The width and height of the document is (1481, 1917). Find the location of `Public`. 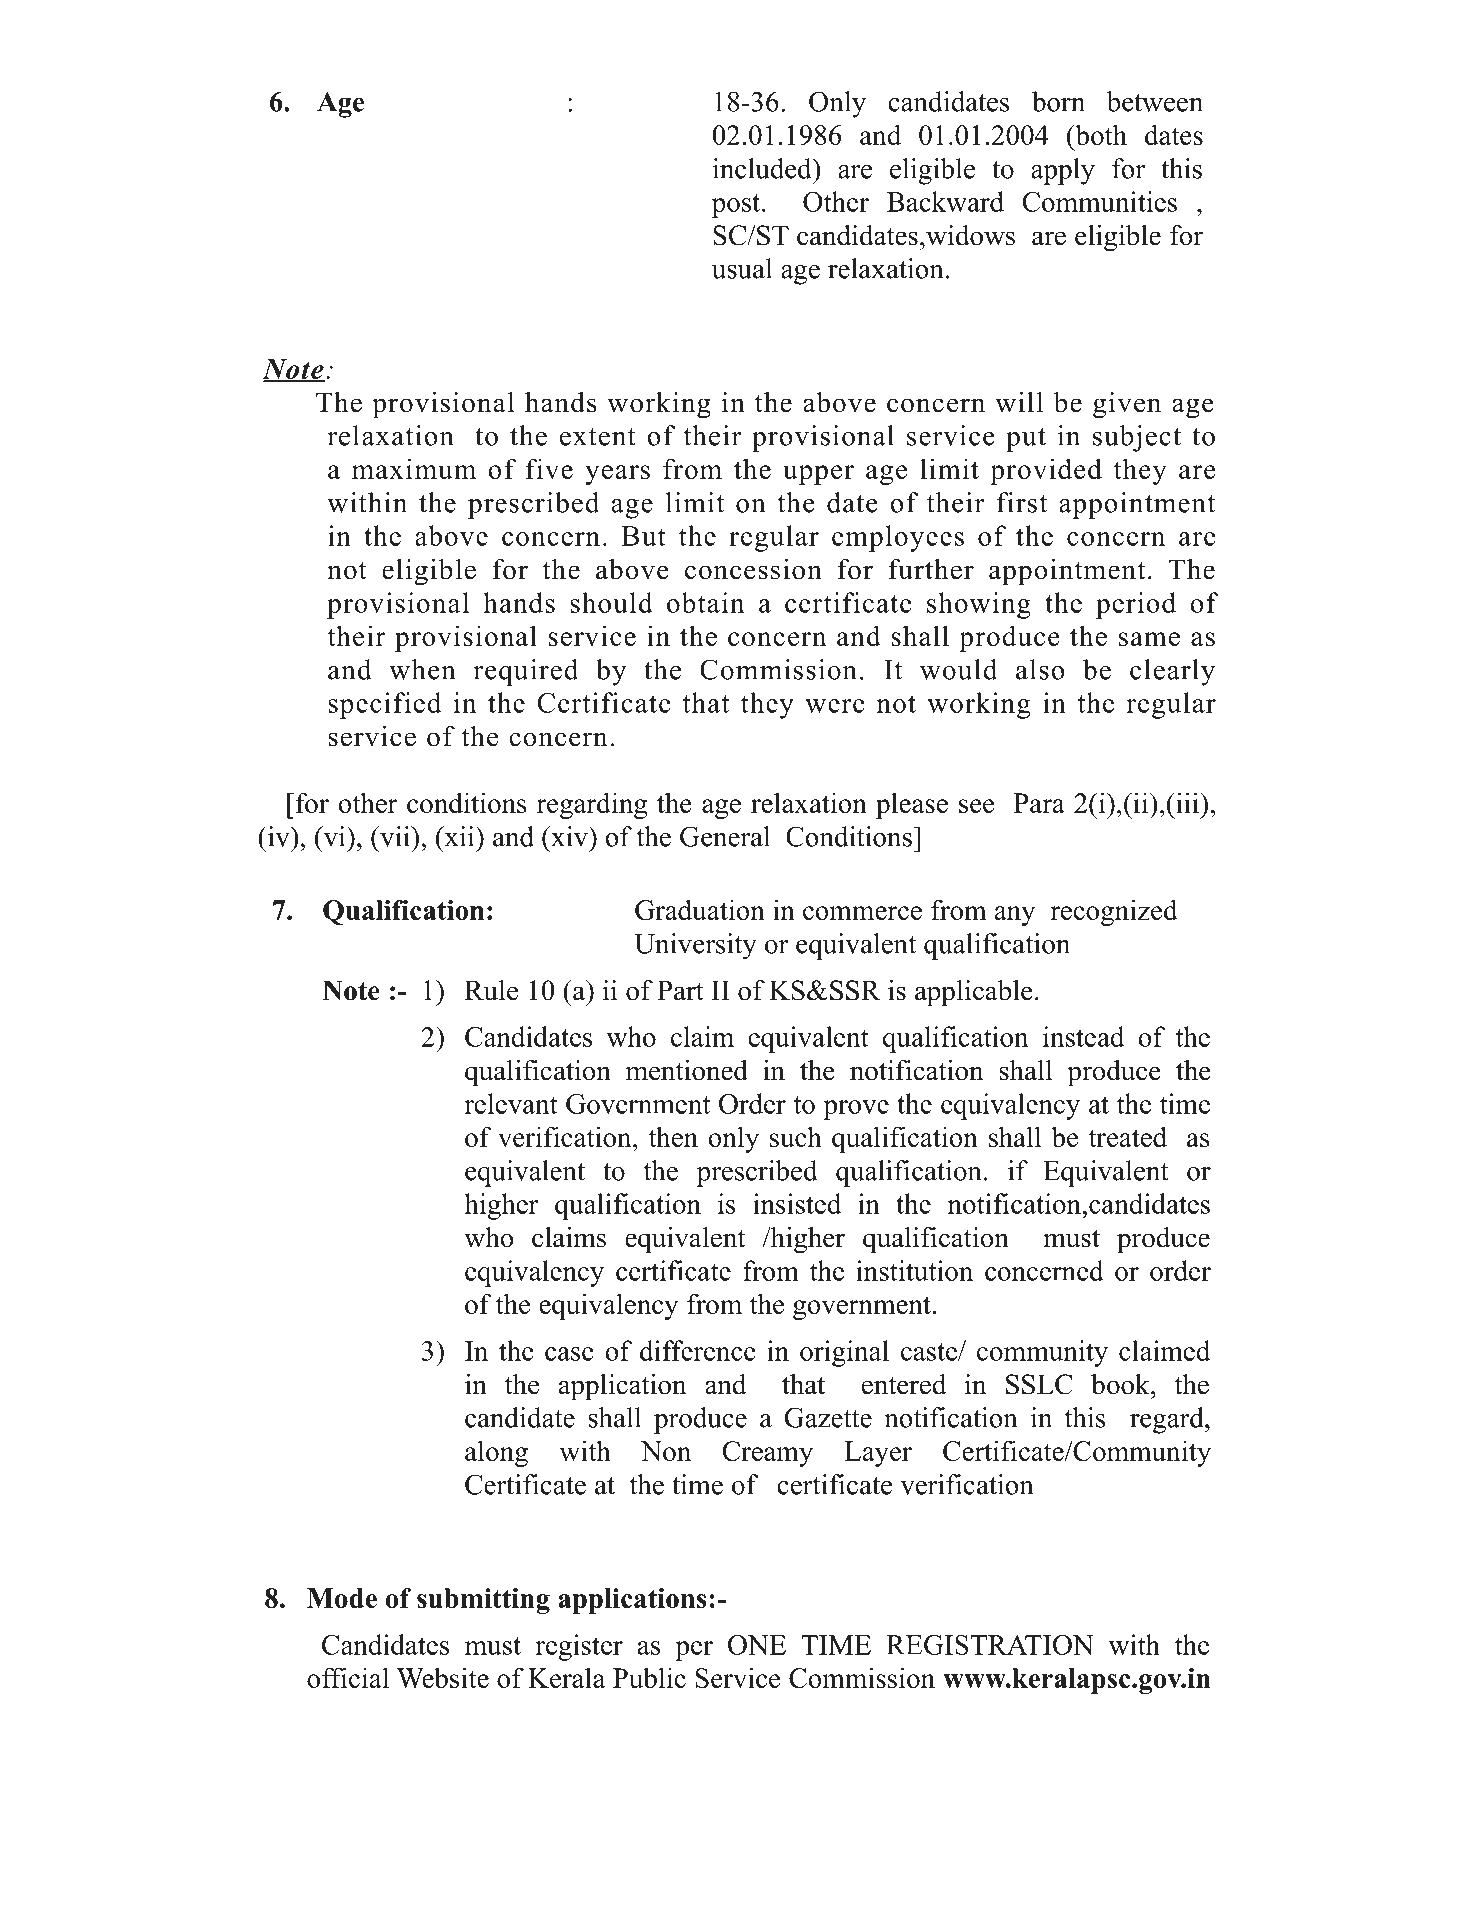

Public is located at coordinates (649, 1677).
